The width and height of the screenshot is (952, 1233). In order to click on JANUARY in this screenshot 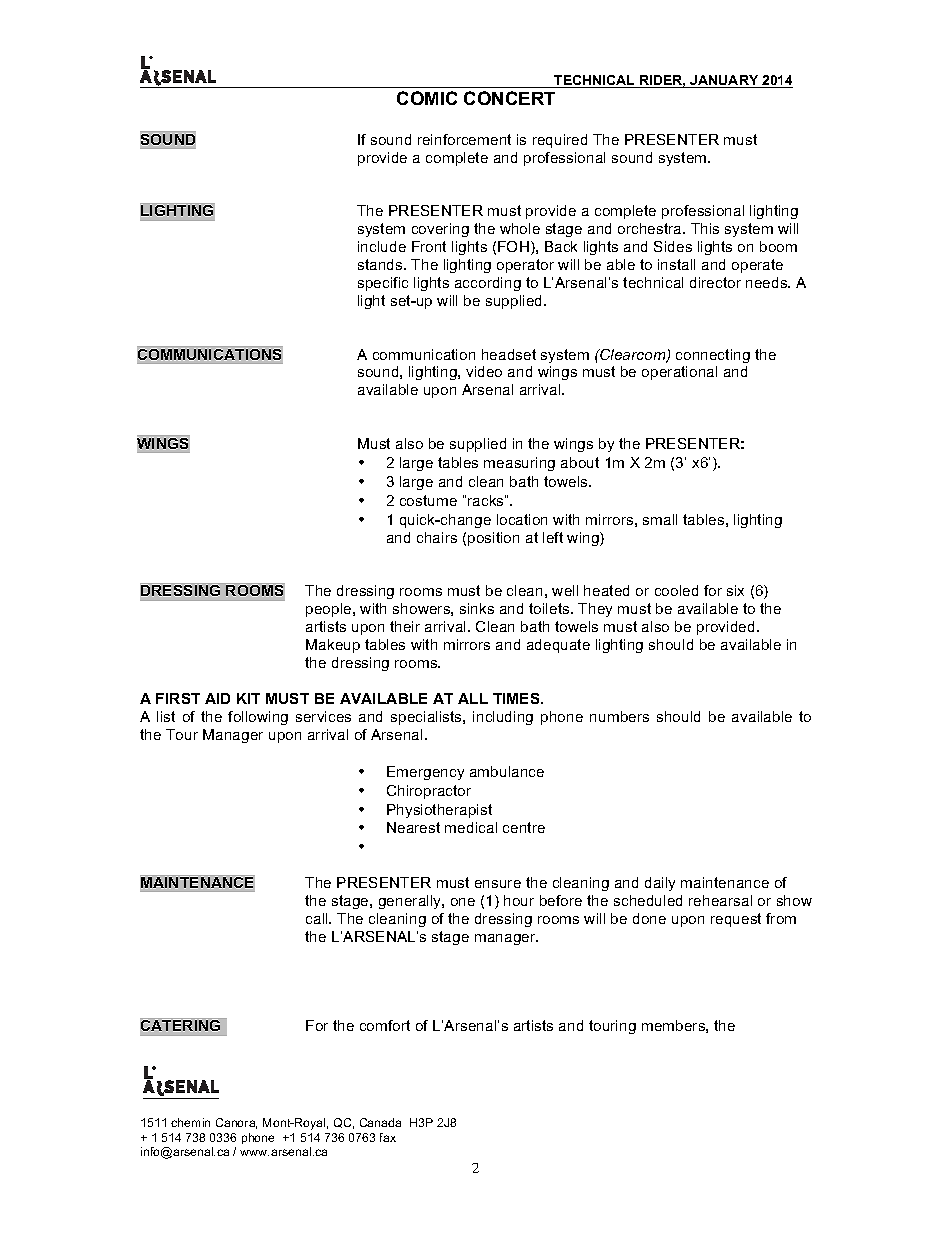, I will do `click(725, 81)`.
